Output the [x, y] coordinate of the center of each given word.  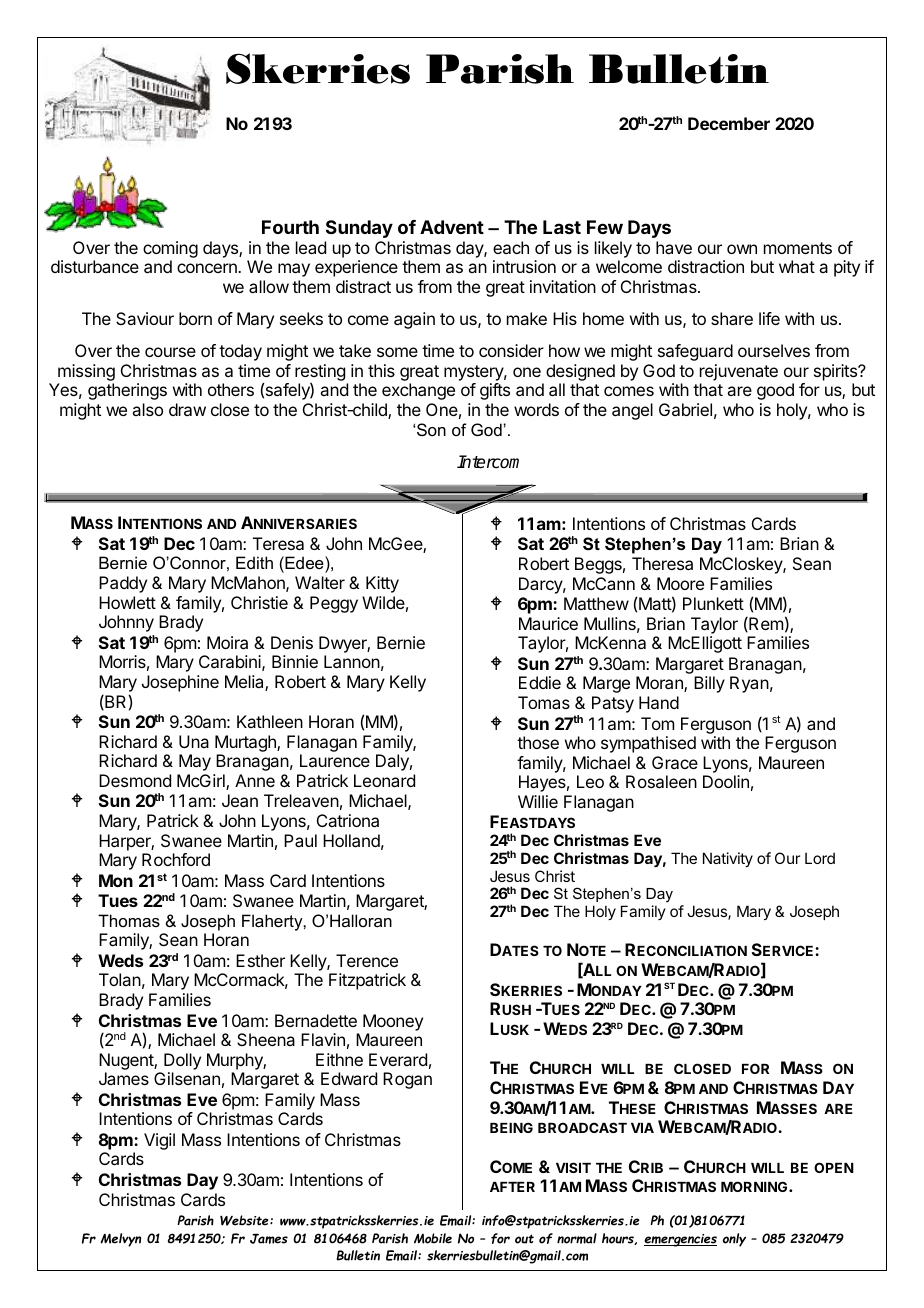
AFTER [512, 1187]
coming [170, 249]
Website [245, 1220]
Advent [452, 227]
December [729, 123]
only [734, 1240]
